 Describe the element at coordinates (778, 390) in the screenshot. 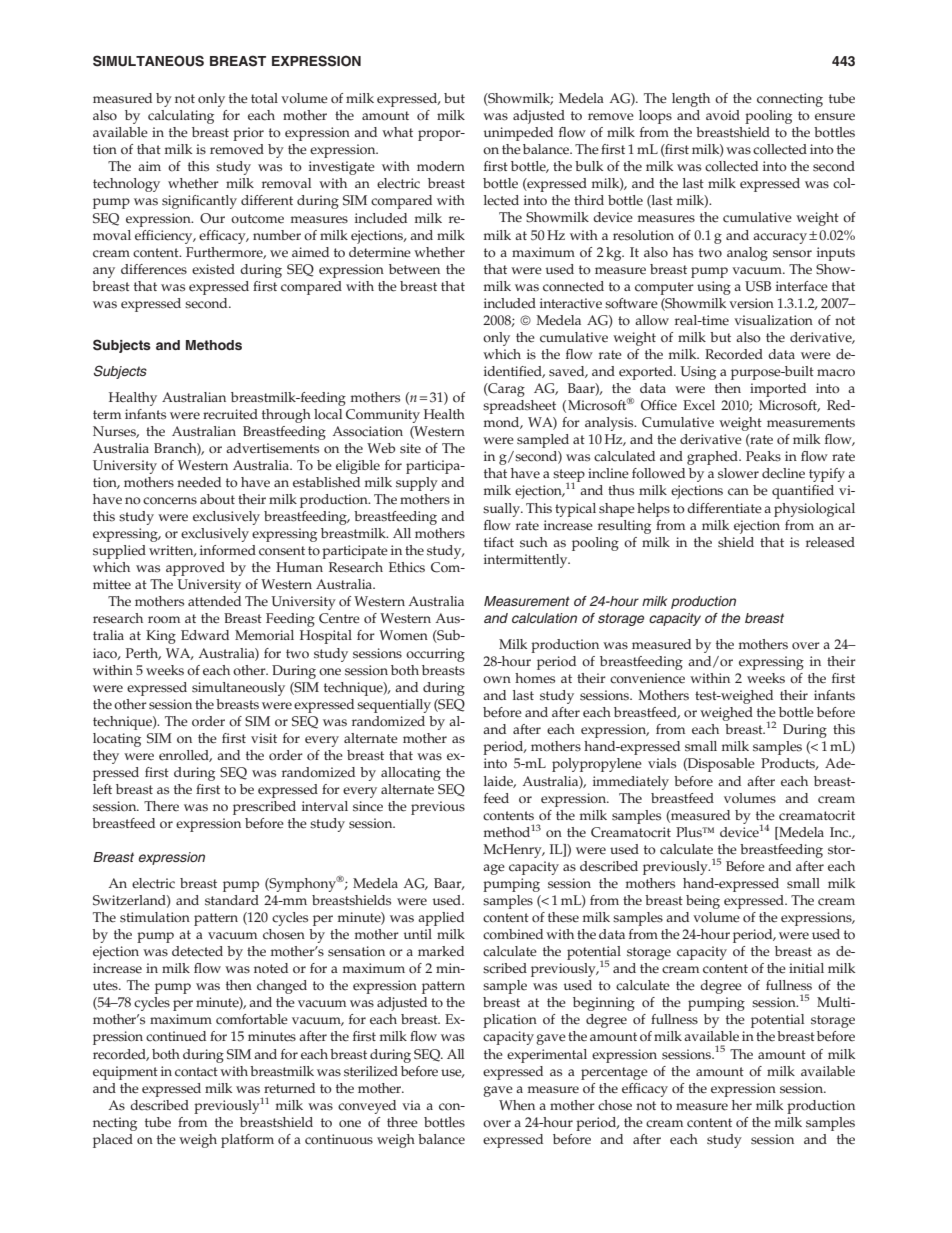

I see `imported` at that location.
